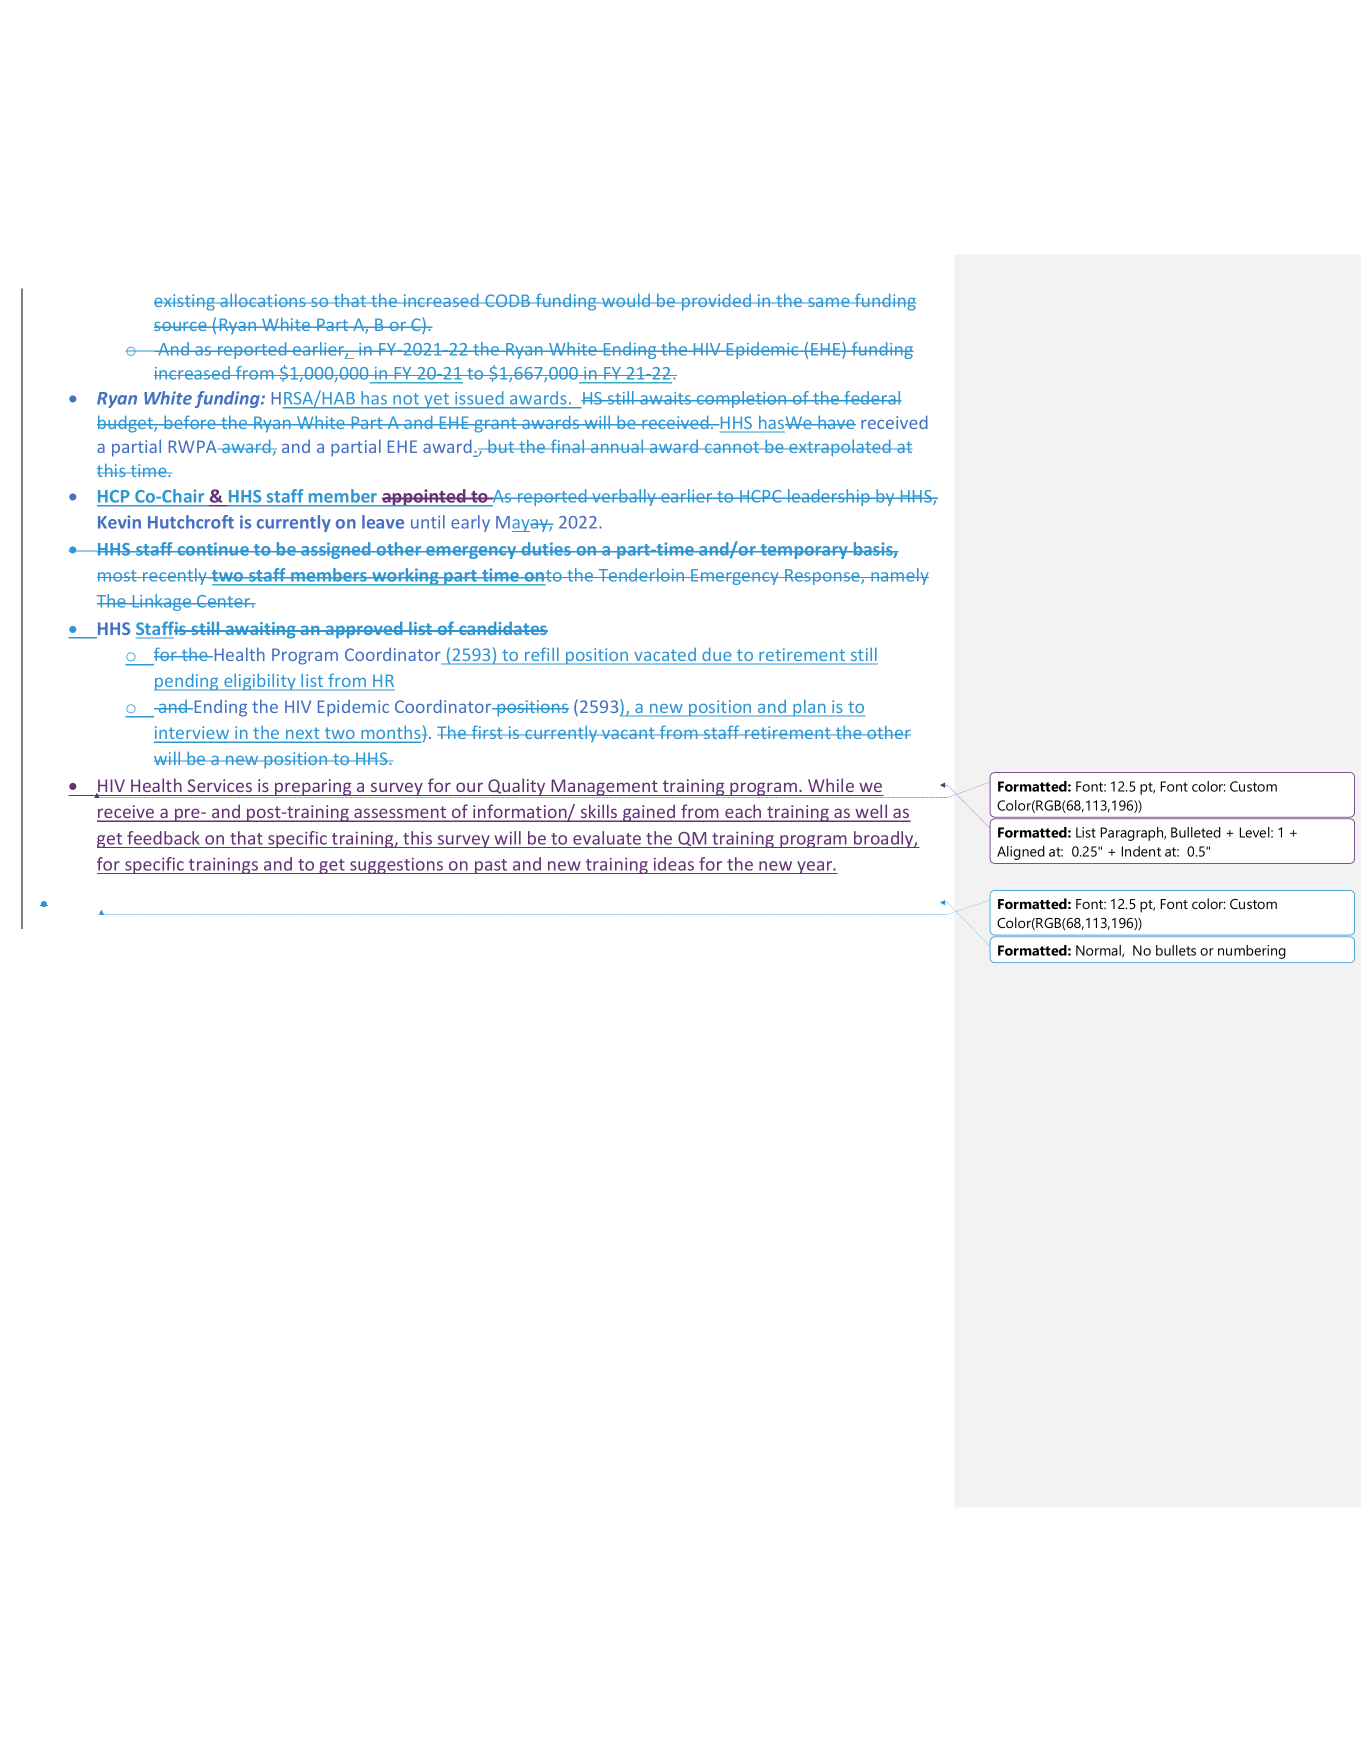 Image resolution: width=1361 pixels, height=1761 pixels. What do you see at coordinates (397, 866) in the screenshot?
I see `suggestions` at bounding box center [397, 866].
